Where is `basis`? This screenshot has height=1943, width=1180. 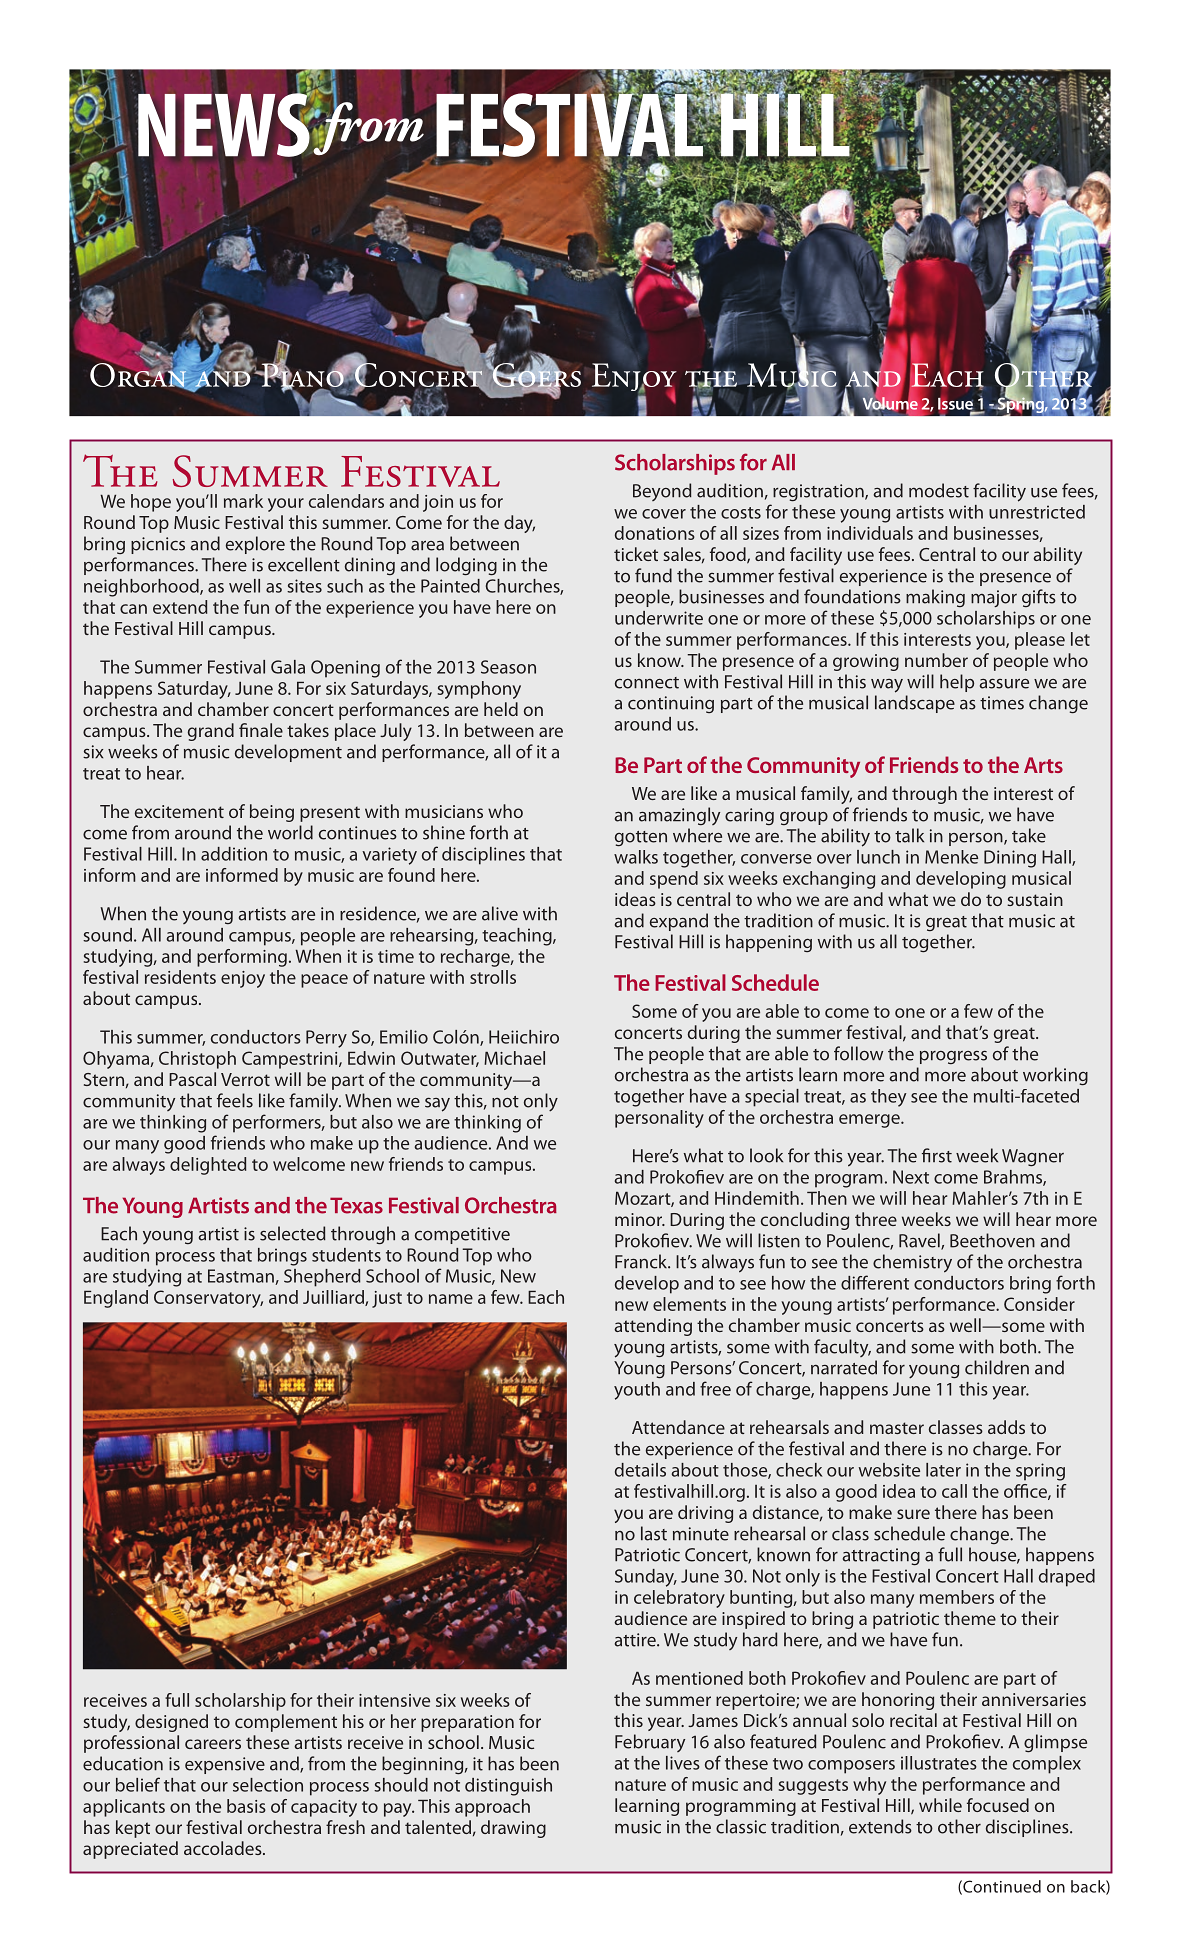
basis is located at coordinates (246, 1806).
